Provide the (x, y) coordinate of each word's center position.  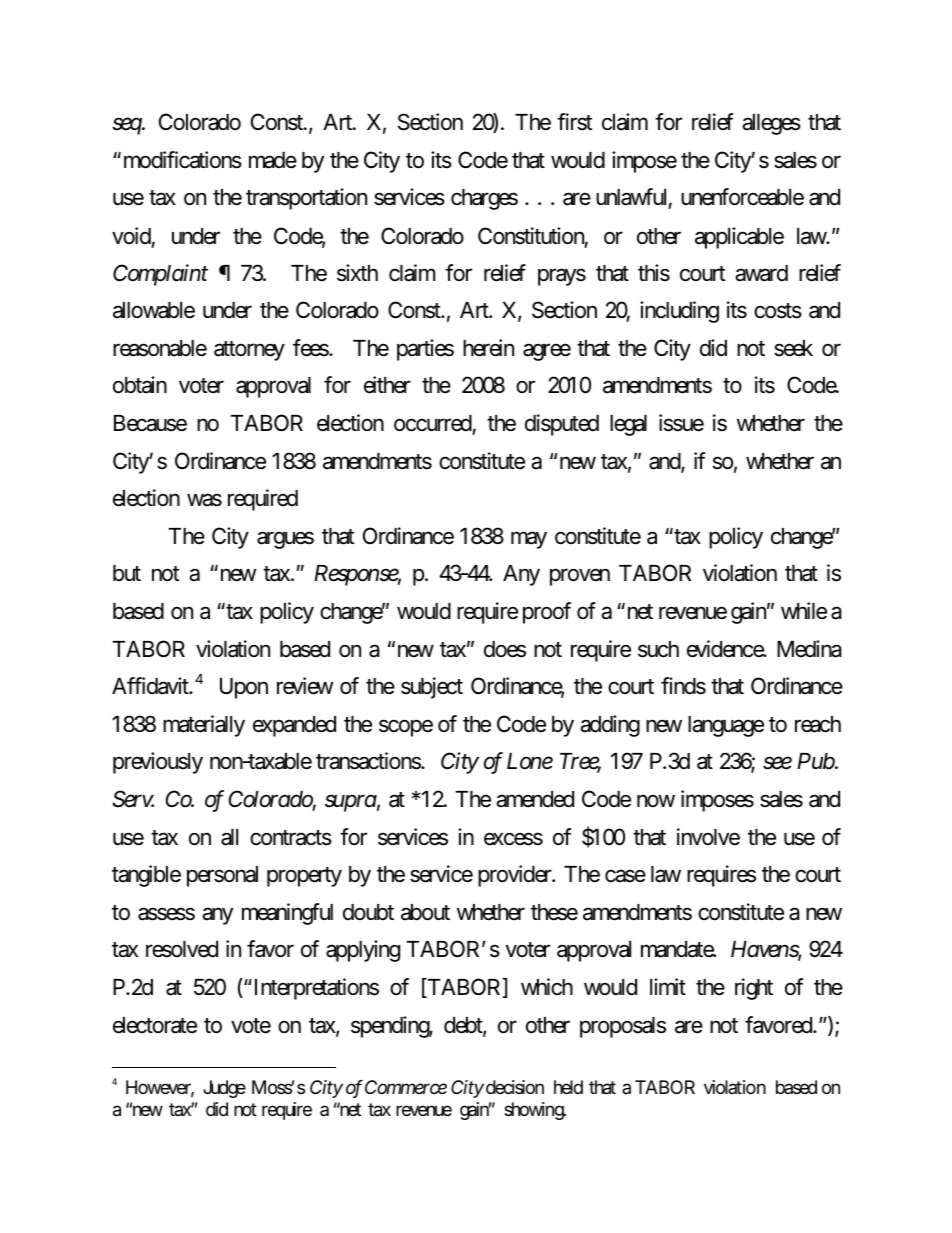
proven (580, 577)
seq (127, 126)
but (127, 573)
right (754, 989)
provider (516, 876)
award (761, 273)
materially (204, 726)
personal (222, 876)
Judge (224, 1089)
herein (488, 348)
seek (793, 348)
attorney (249, 351)
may (529, 540)
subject (432, 688)
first (574, 122)
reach (818, 724)
